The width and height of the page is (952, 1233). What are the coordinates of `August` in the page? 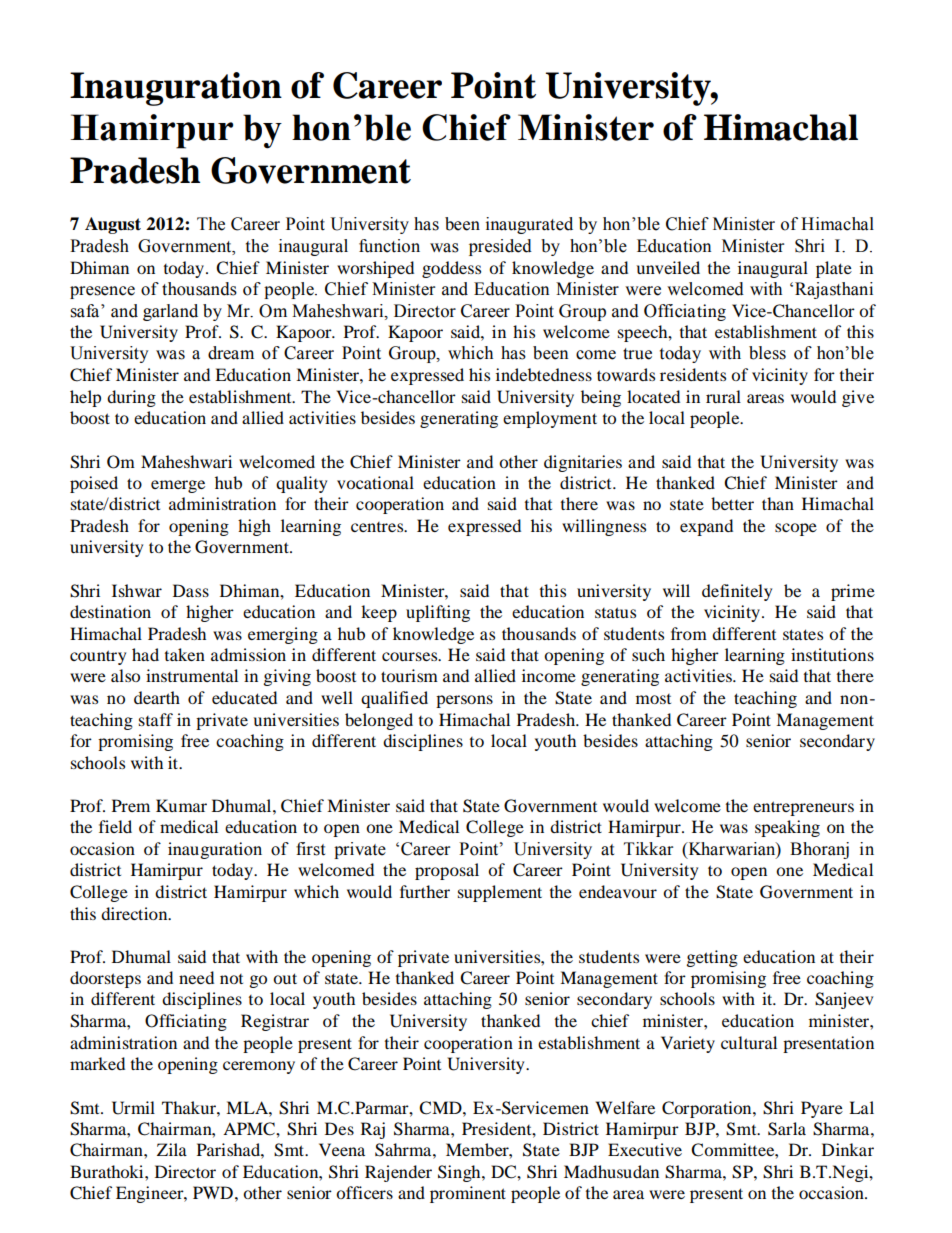 It's located at (113, 225).
